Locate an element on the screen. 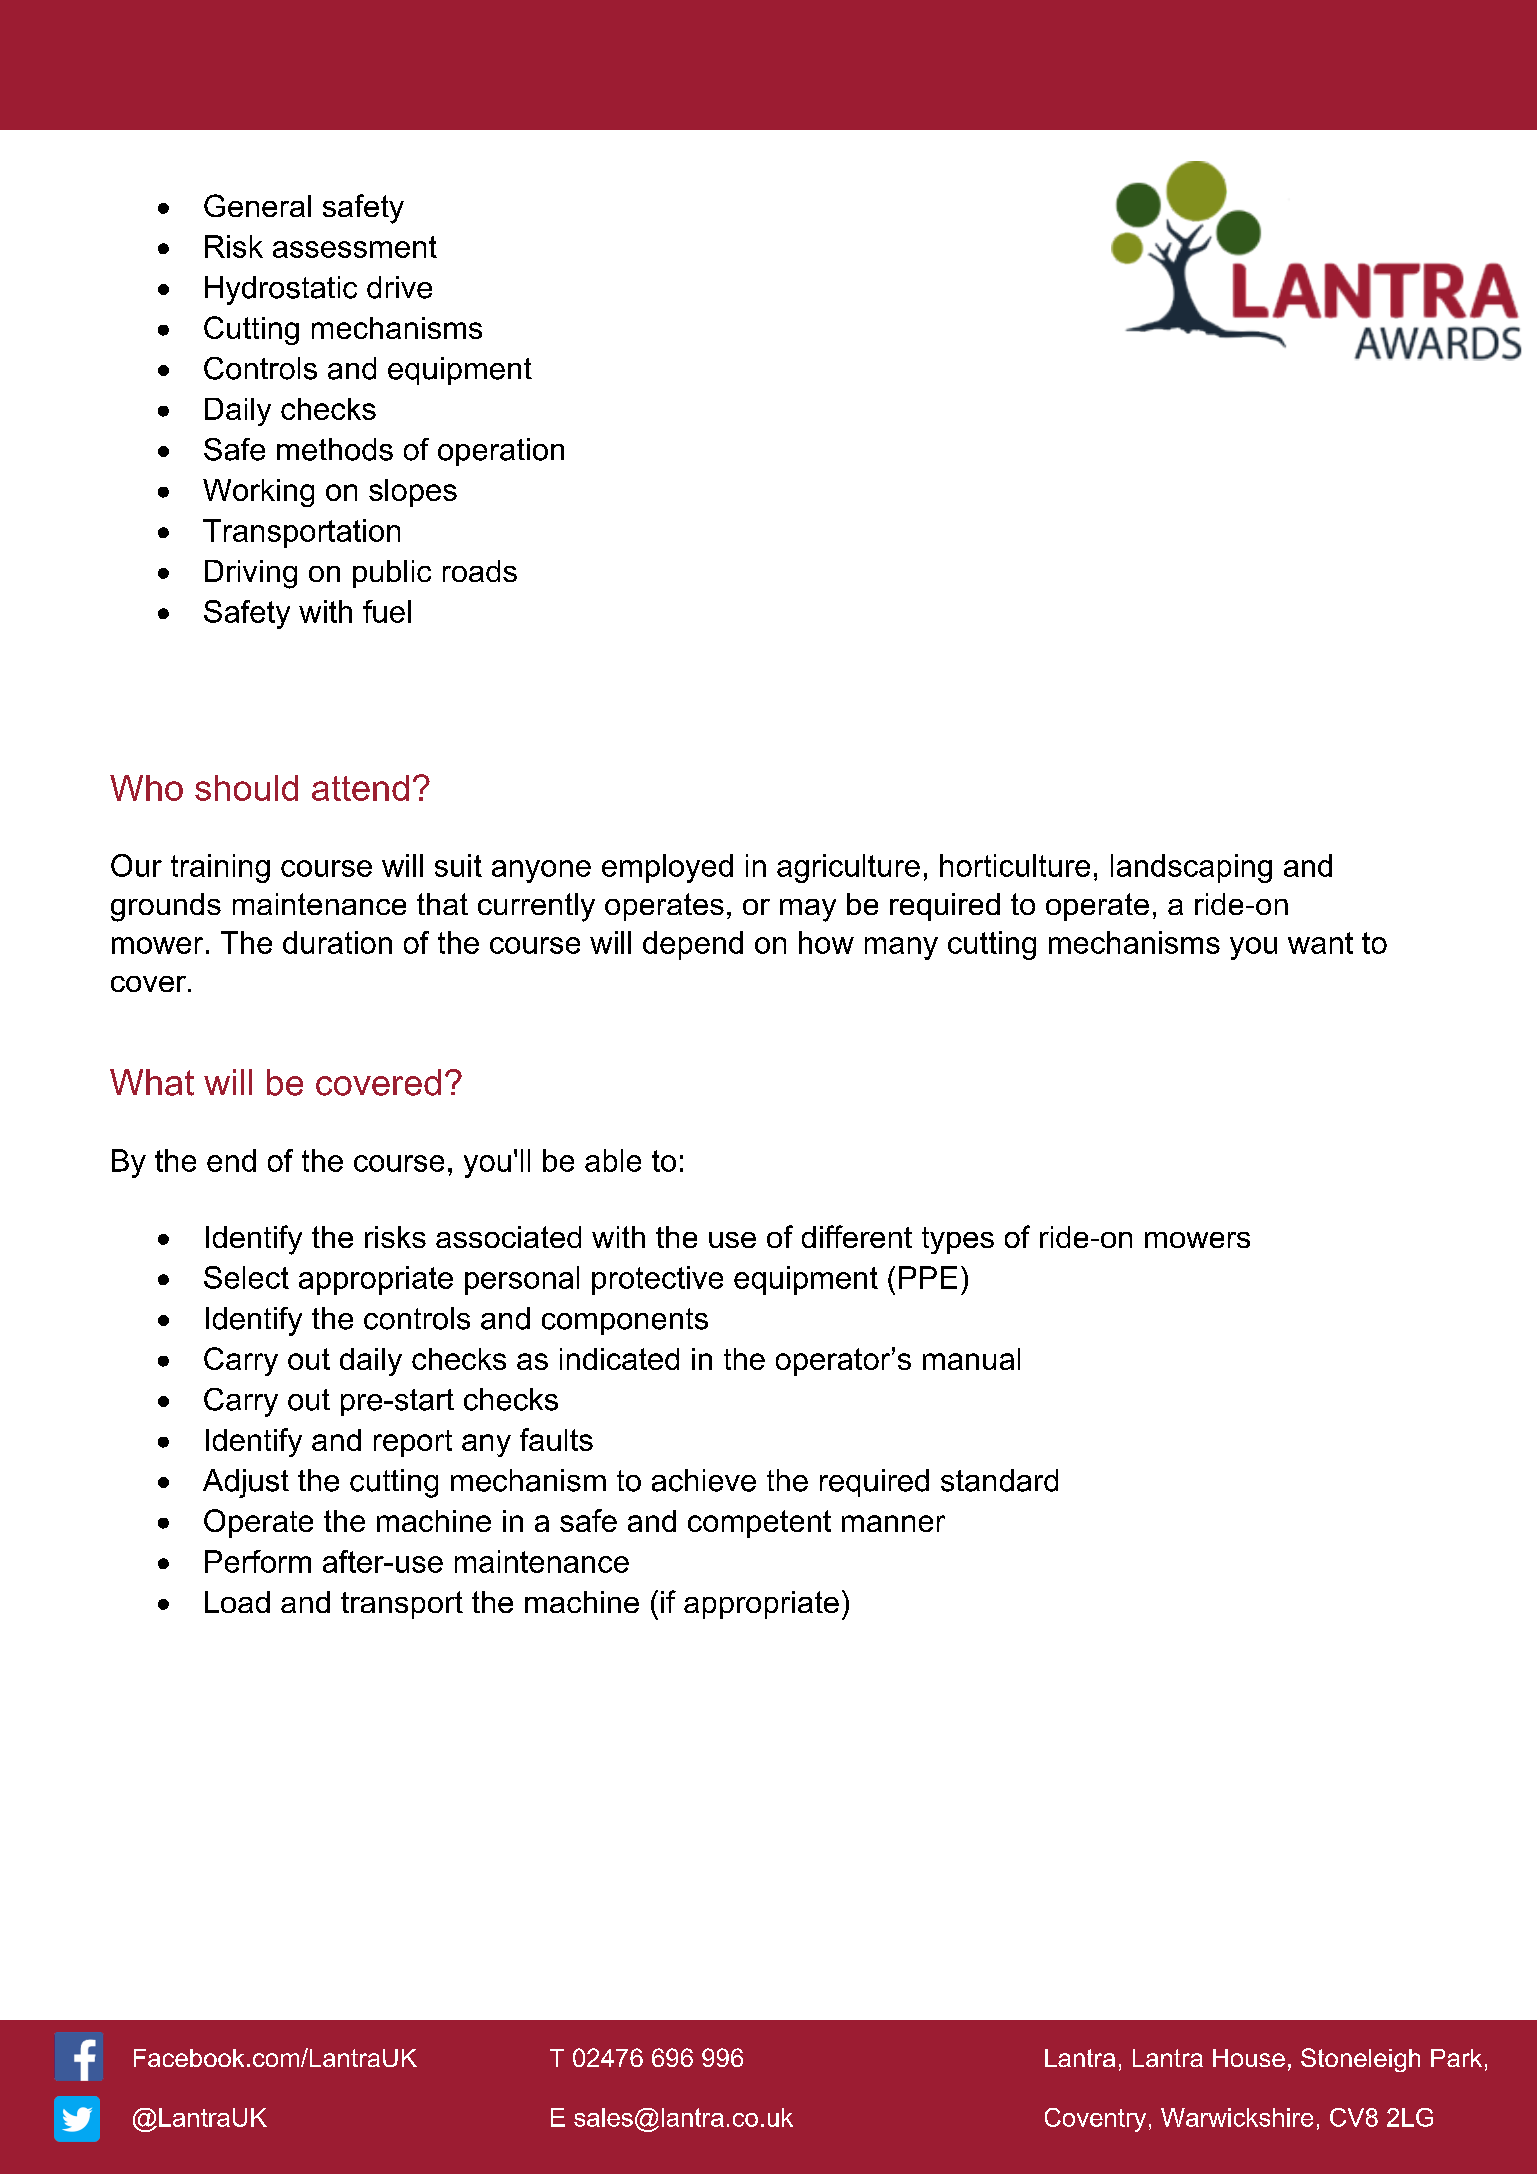 This screenshot has height=2174, width=1537. agriculture is located at coordinates (848, 868).
